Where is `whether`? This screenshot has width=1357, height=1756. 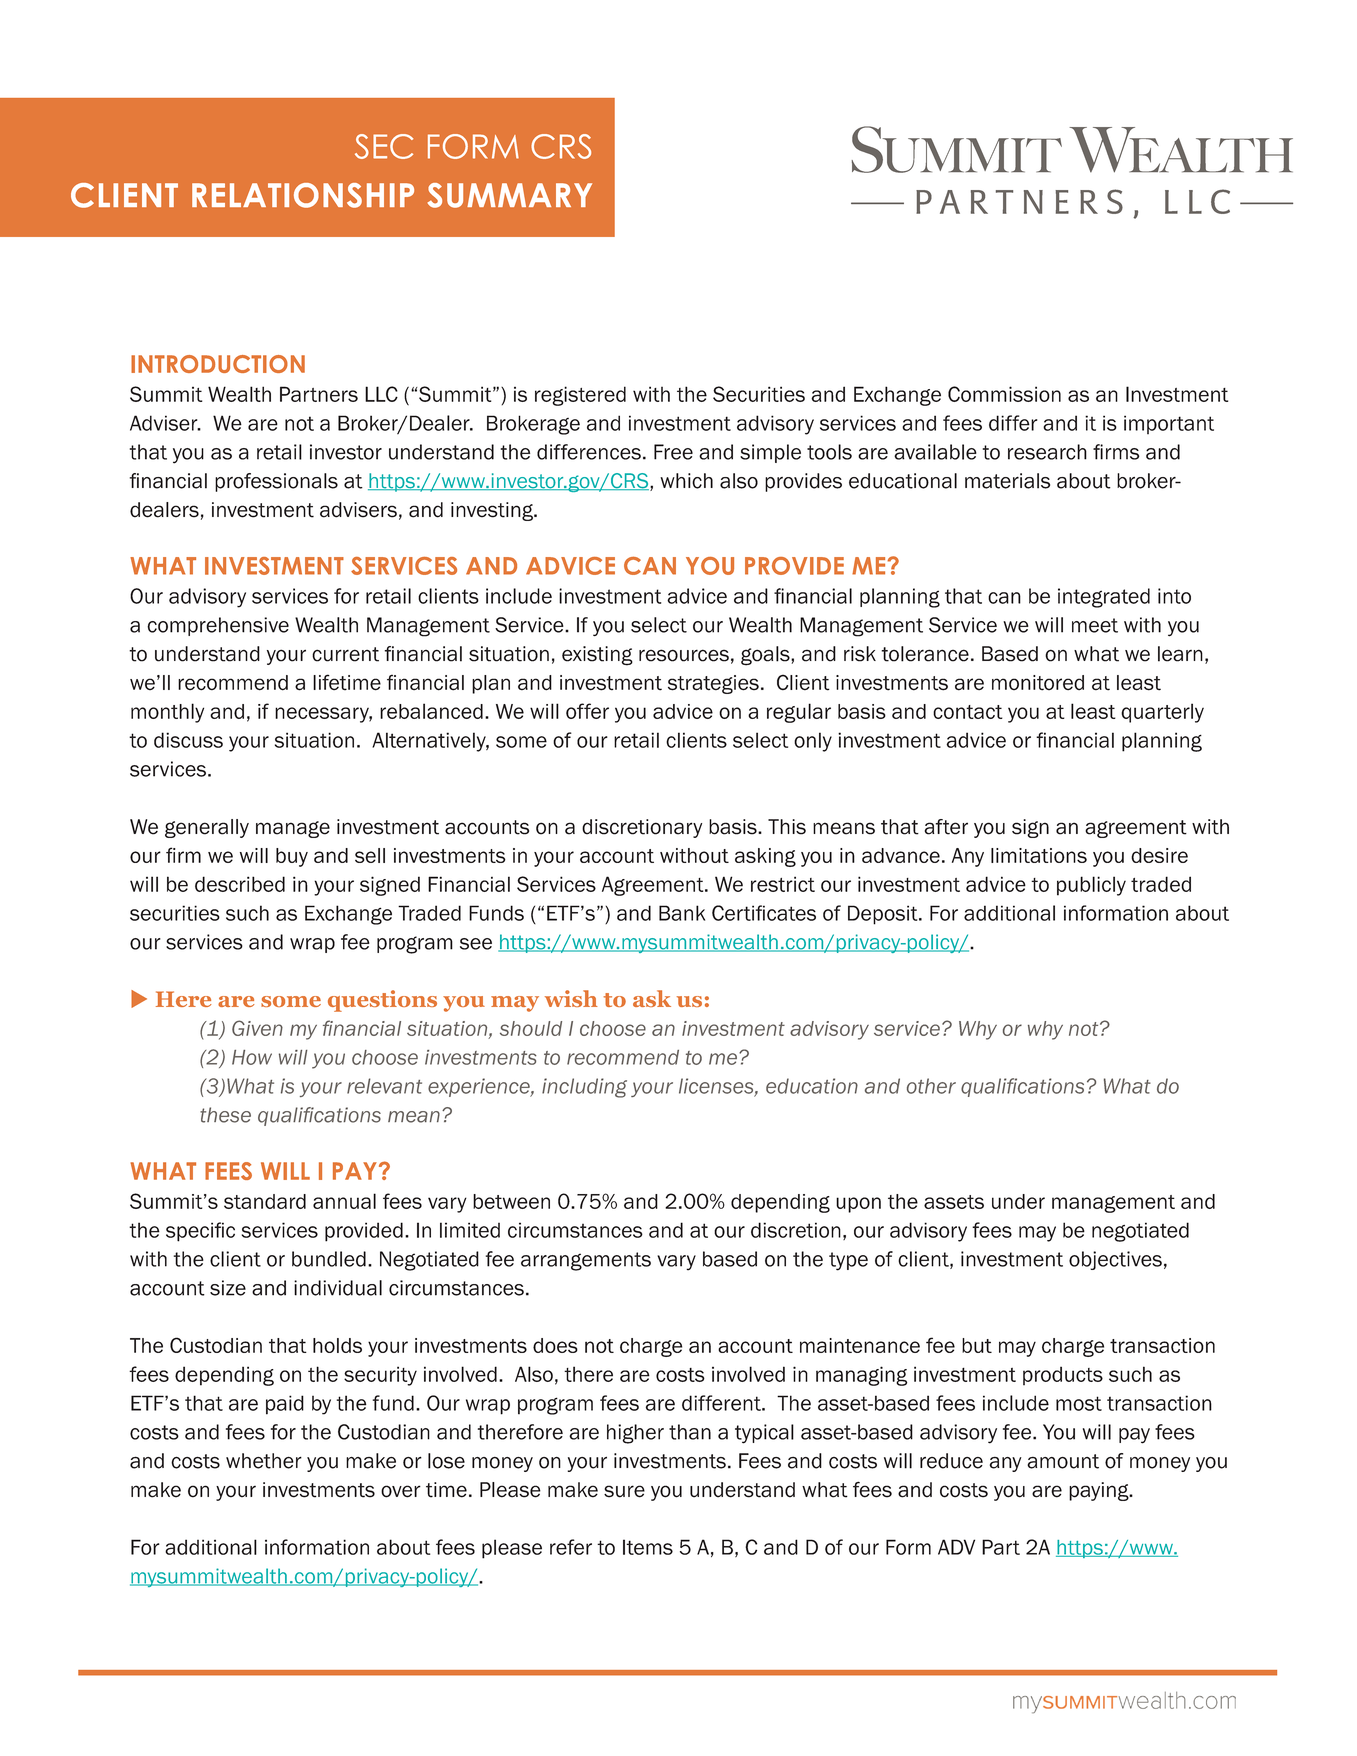 whether is located at coordinates (264, 1461).
